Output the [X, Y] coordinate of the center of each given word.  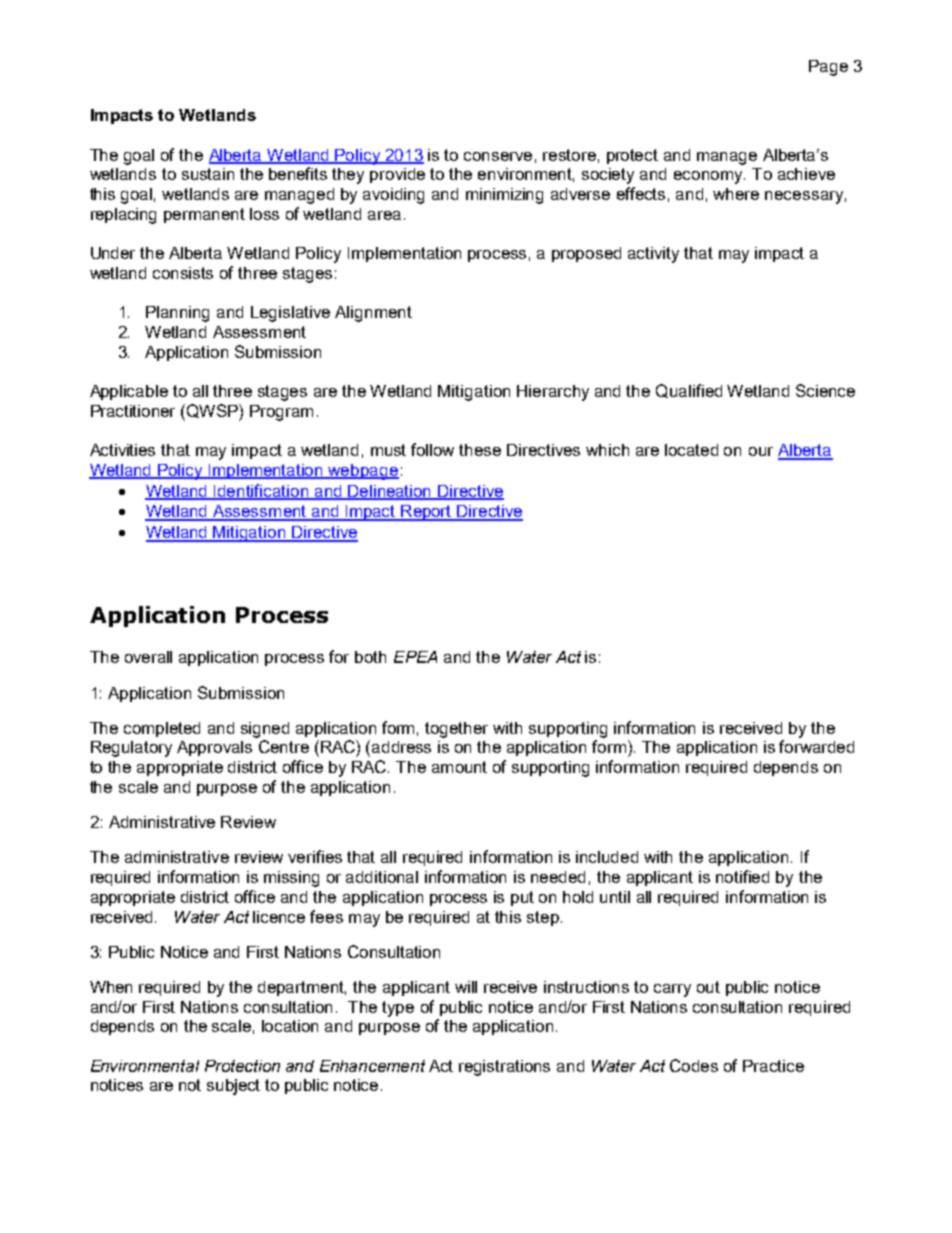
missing [291, 879]
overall [148, 657]
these [480, 450]
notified [742, 876]
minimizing [504, 196]
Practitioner [133, 411]
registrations [504, 1068]
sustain [208, 174]
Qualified [689, 391]
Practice [773, 1066]
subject [233, 1087]
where [736, 194]
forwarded [816, 746]
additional [382, 877]
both [370, 657]
